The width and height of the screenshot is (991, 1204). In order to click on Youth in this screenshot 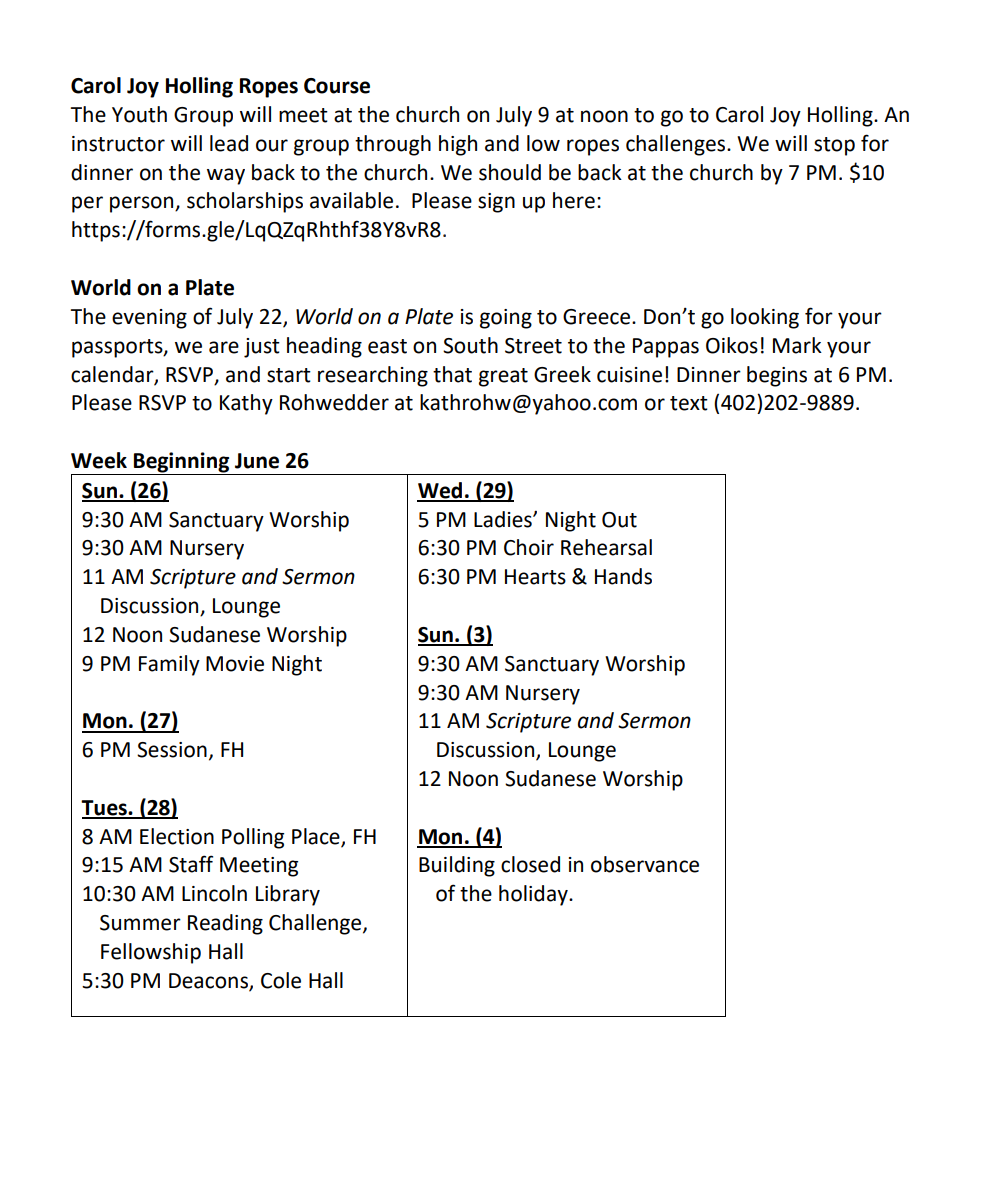, I will do `click(139, 114)`.
